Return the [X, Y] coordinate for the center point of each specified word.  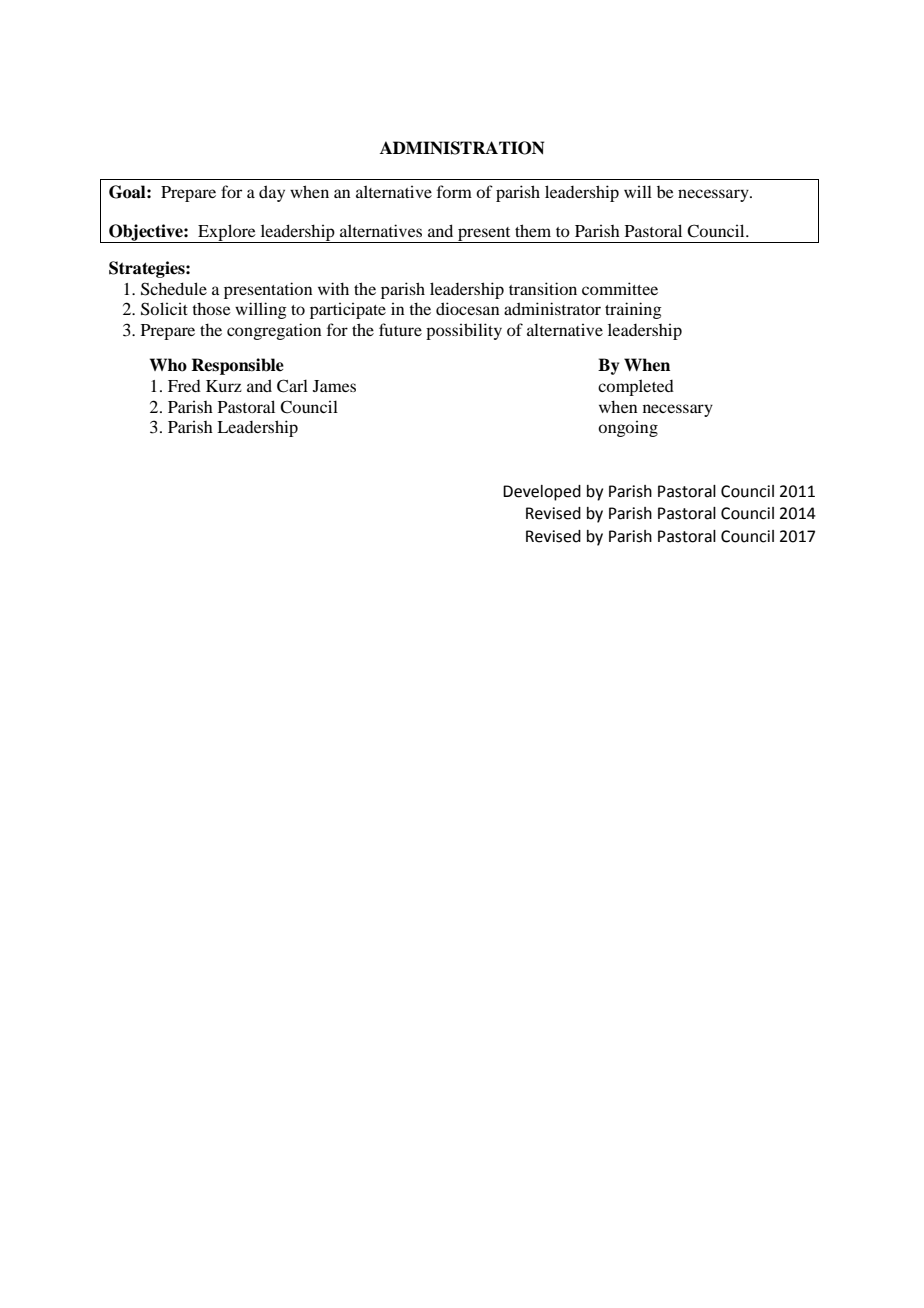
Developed [542, 493]
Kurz [224, 386]
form [454, 191]
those [211, 308]
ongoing [628, 428]
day [272, 193]
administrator [552, 308]
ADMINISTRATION [462, 148]
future [400, 329]
